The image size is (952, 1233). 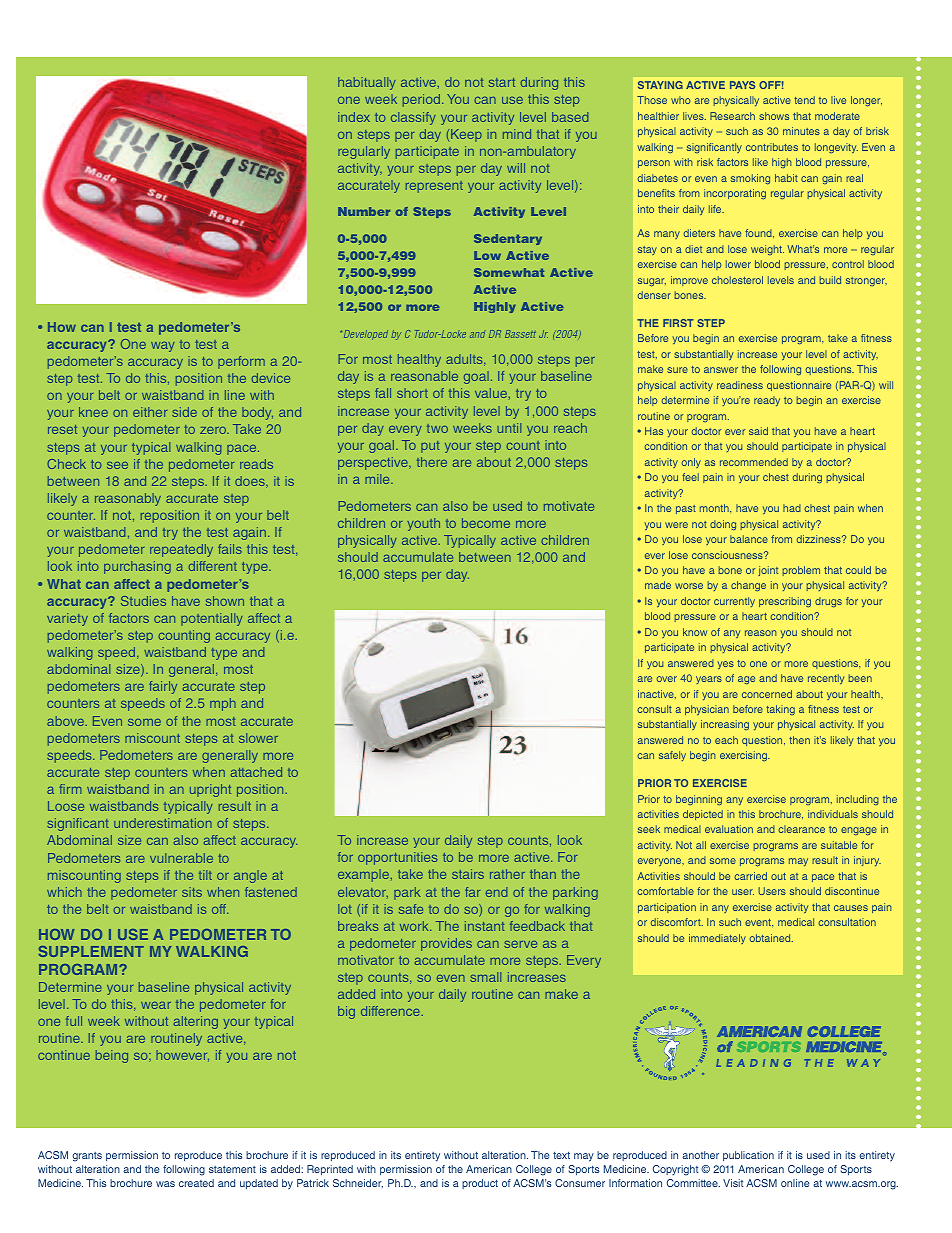 I want to click on index, so click(x=354, y=117).
